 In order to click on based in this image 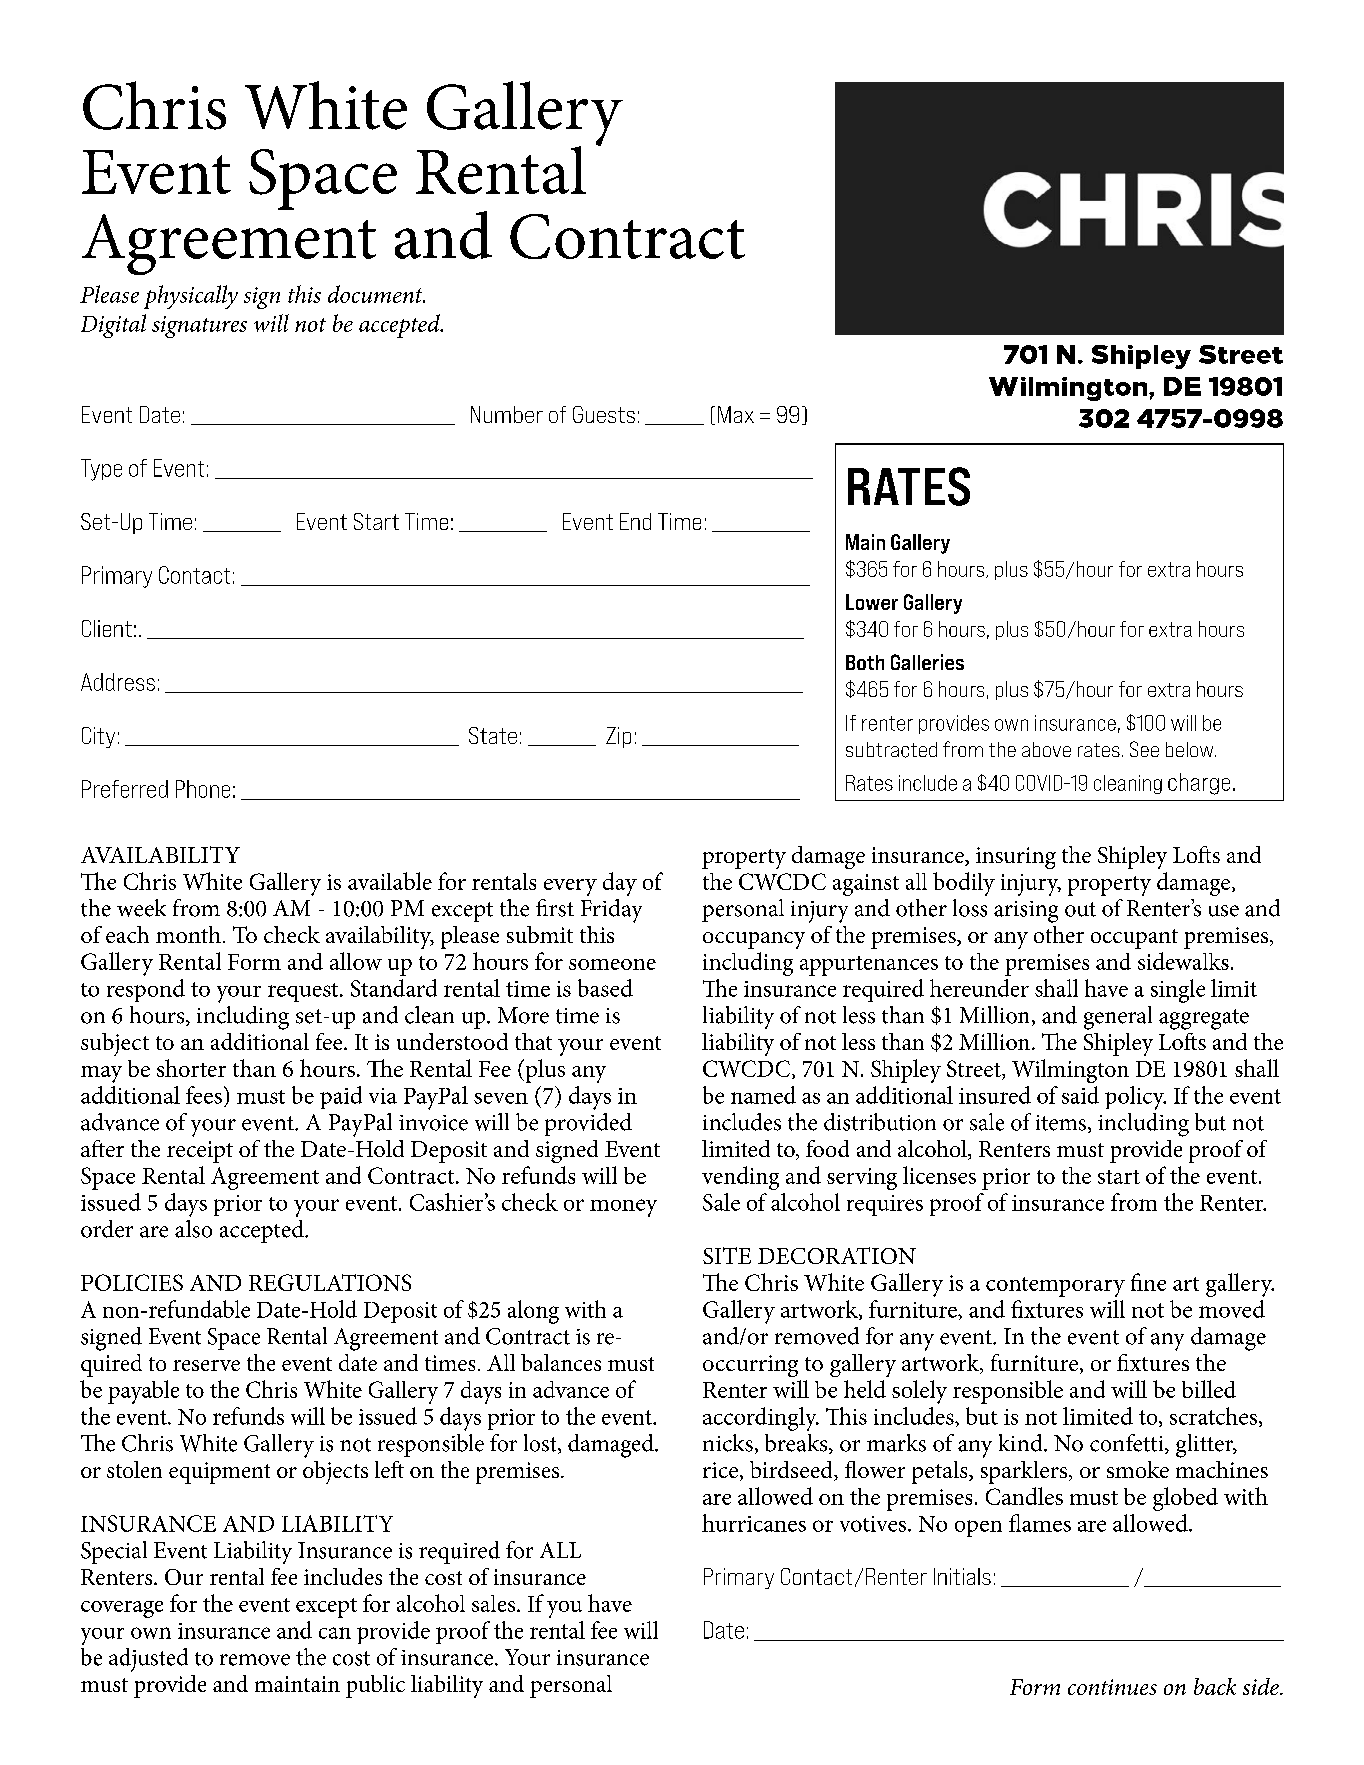, I will do `click(605, 988)`.
